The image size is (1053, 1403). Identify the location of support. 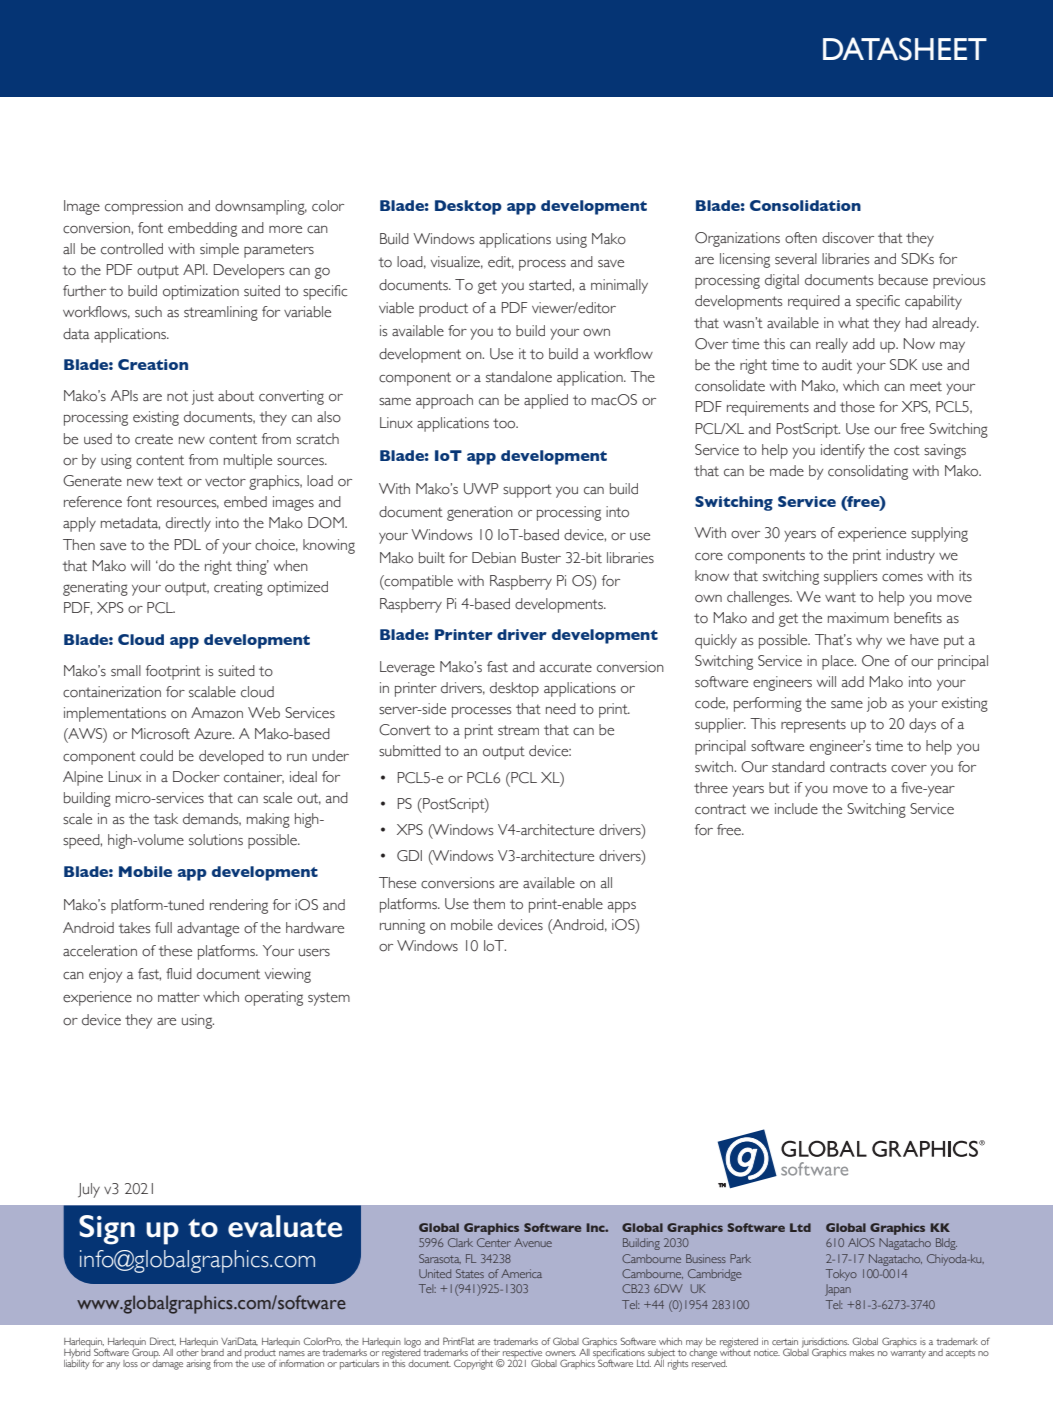
(527, 491).
